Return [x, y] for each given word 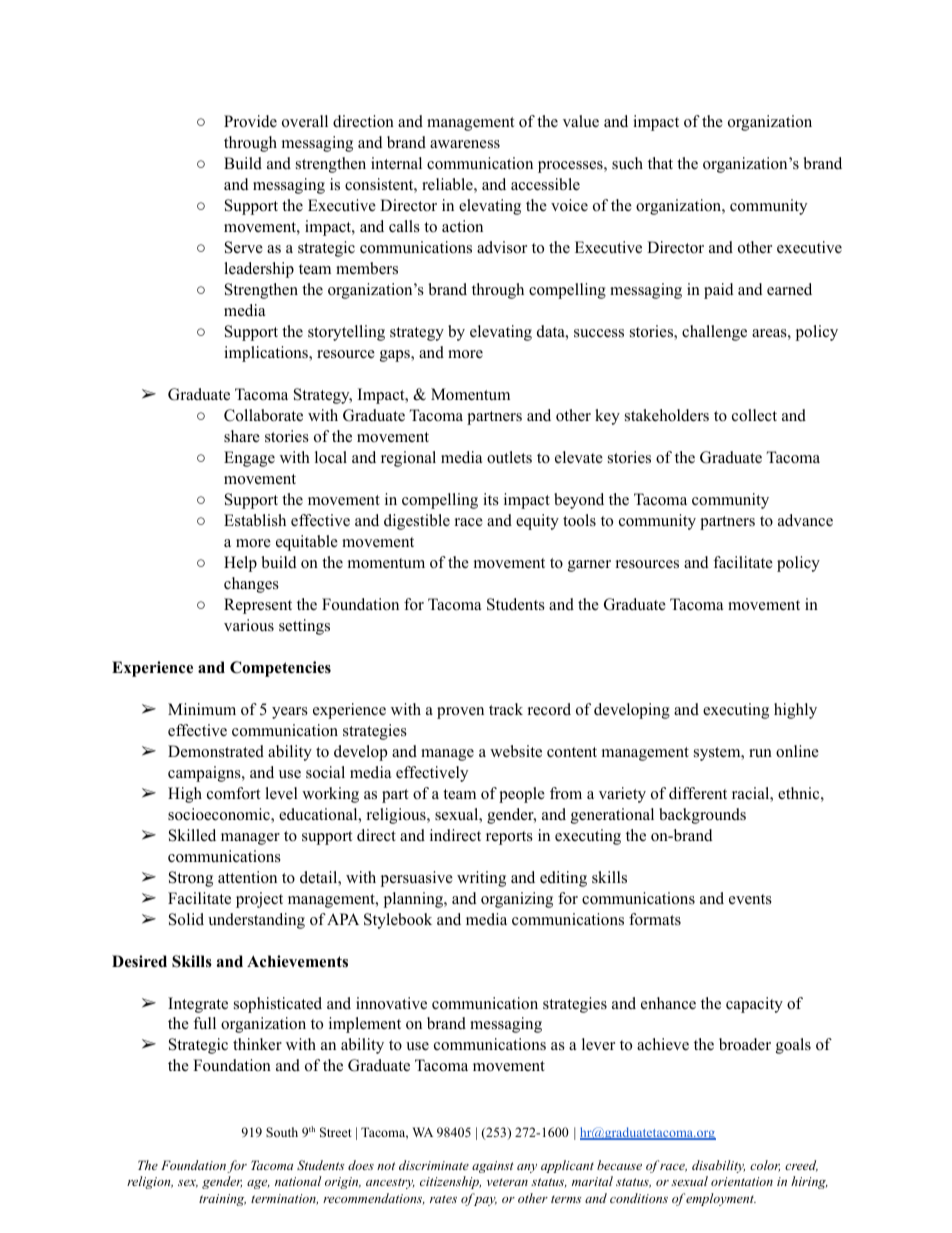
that [660, 163]
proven [460, 713]
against [493, 1167]
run [760, 753]
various [249, 625]
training [222, 1200]
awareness [465, 144]
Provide [250, 121]
